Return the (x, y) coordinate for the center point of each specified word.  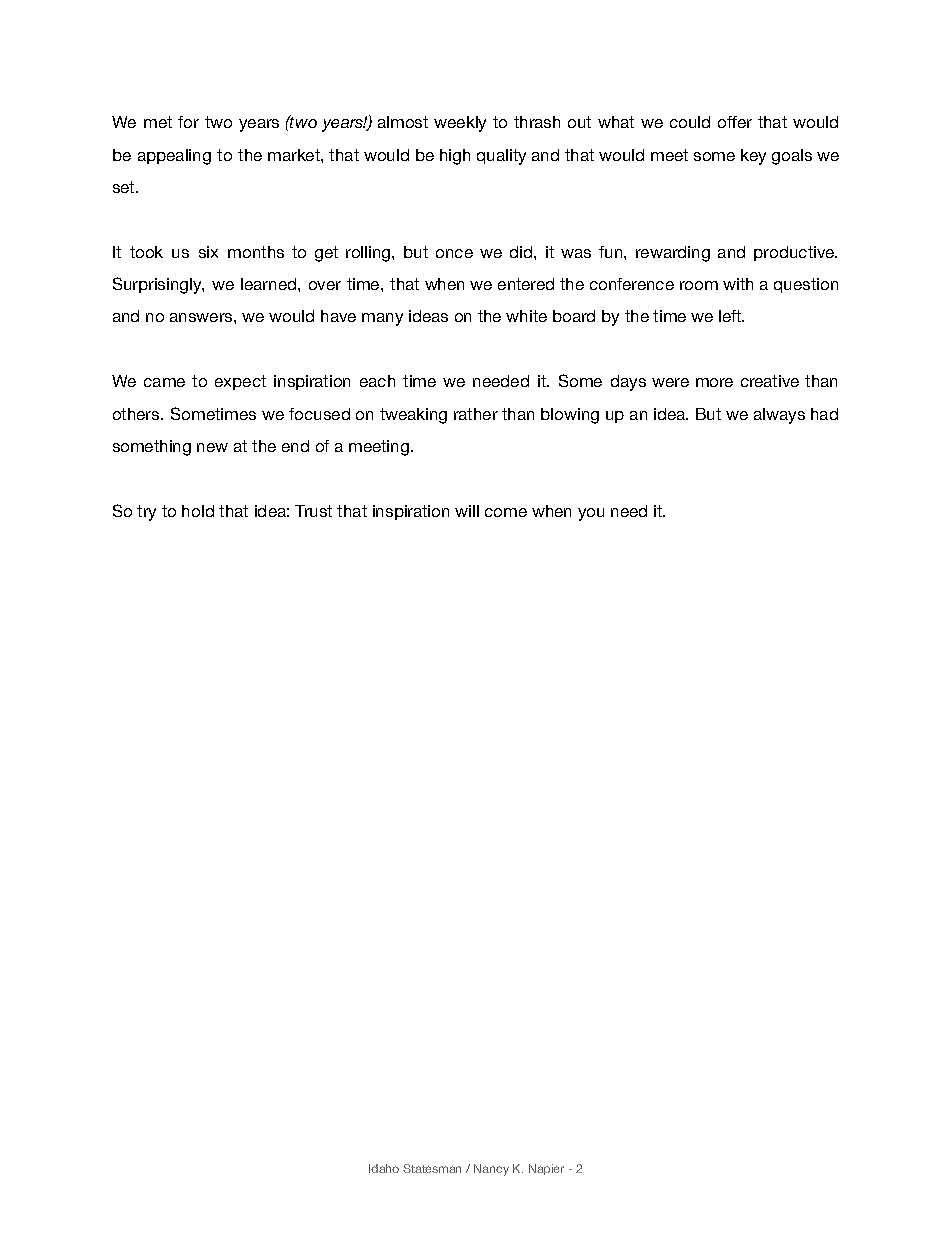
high (455, 157)
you (591, 514)
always (779, 416)
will (467, 511)
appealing (174, 157)
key (753, 157)
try (146, 513)
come (506, 512)
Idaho (384, 1168)
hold (198, 511)
